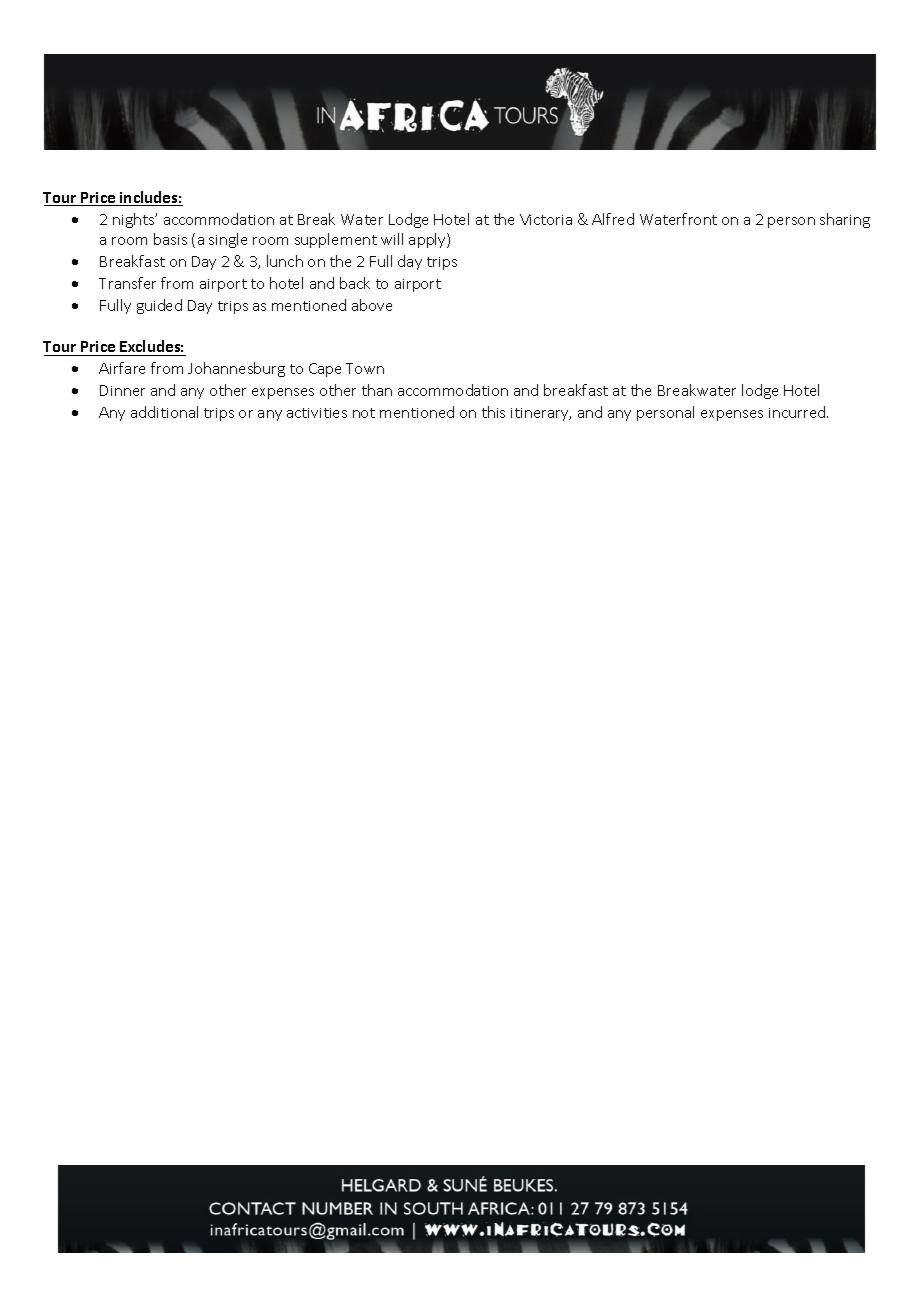 This document has width=924, height=1308. Describe the element at coordinates (159, 306) in the document. I see `guided` at that location.
